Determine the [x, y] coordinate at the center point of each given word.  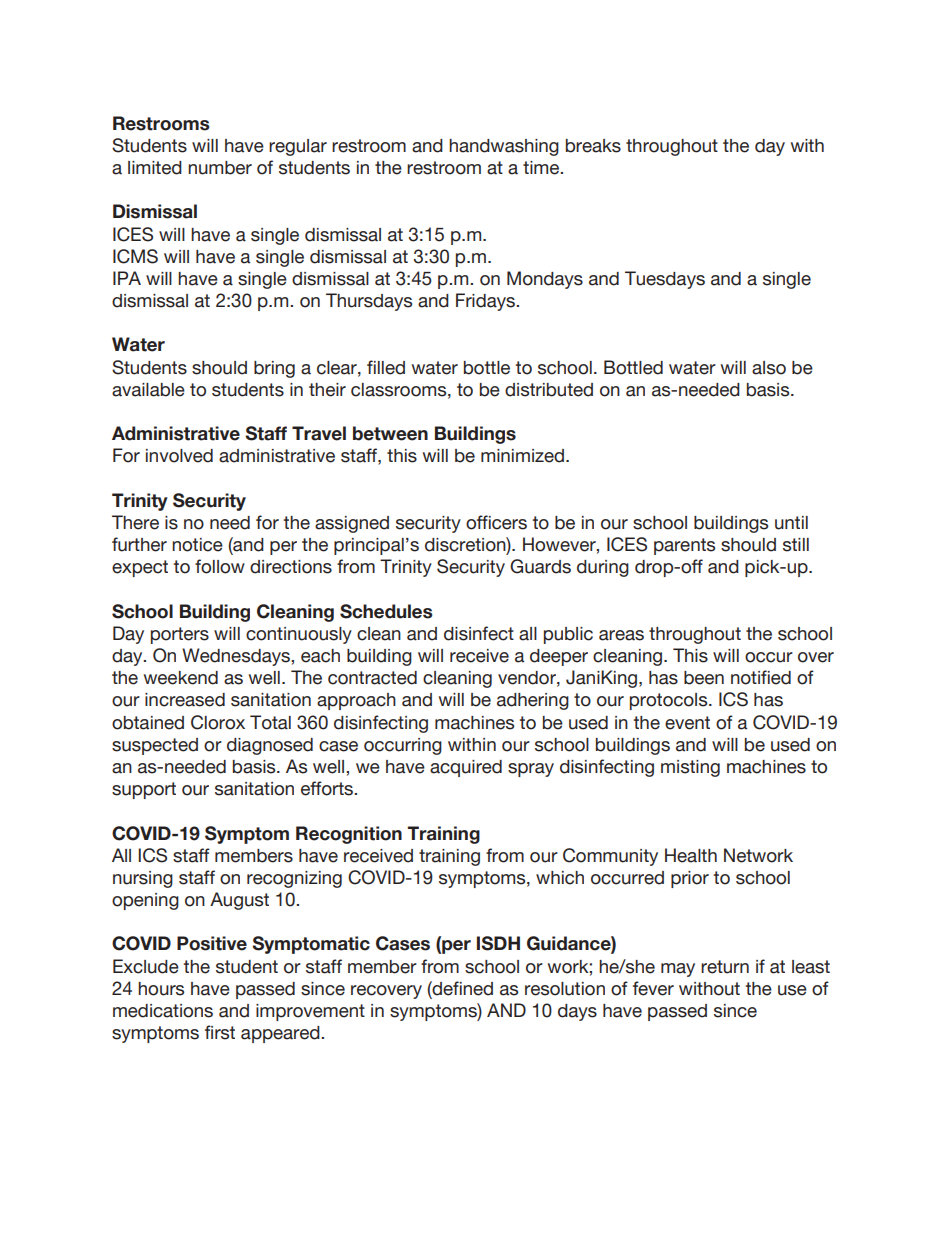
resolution [565, 989]
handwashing [504, 147]
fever [653, 988]
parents [684, 546]
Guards [540, 566]
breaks [593, 146]
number [220, 168]
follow [220, 566]
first [220, 1032]
